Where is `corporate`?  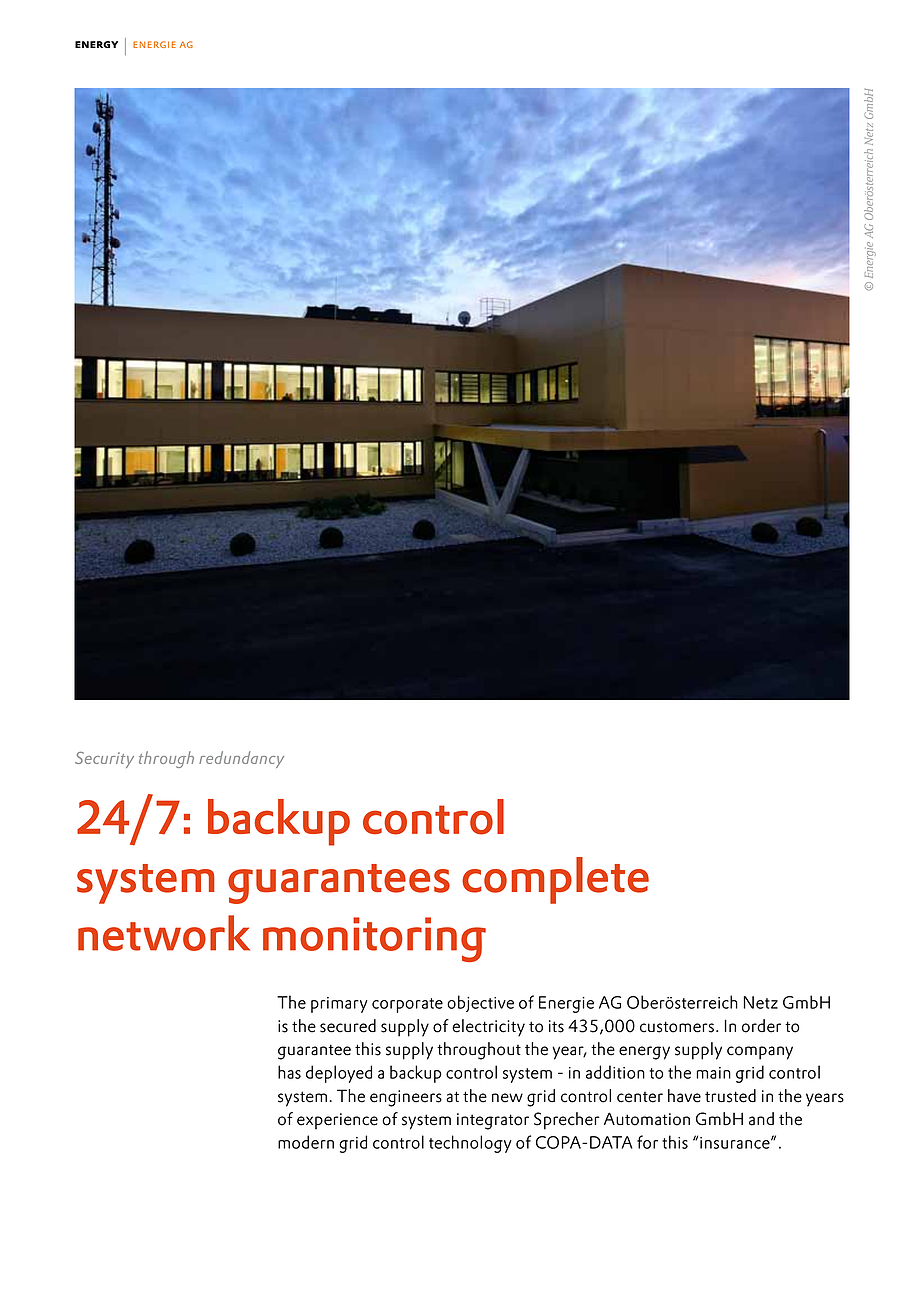
corporate is located at coordinates (407, 1005).
